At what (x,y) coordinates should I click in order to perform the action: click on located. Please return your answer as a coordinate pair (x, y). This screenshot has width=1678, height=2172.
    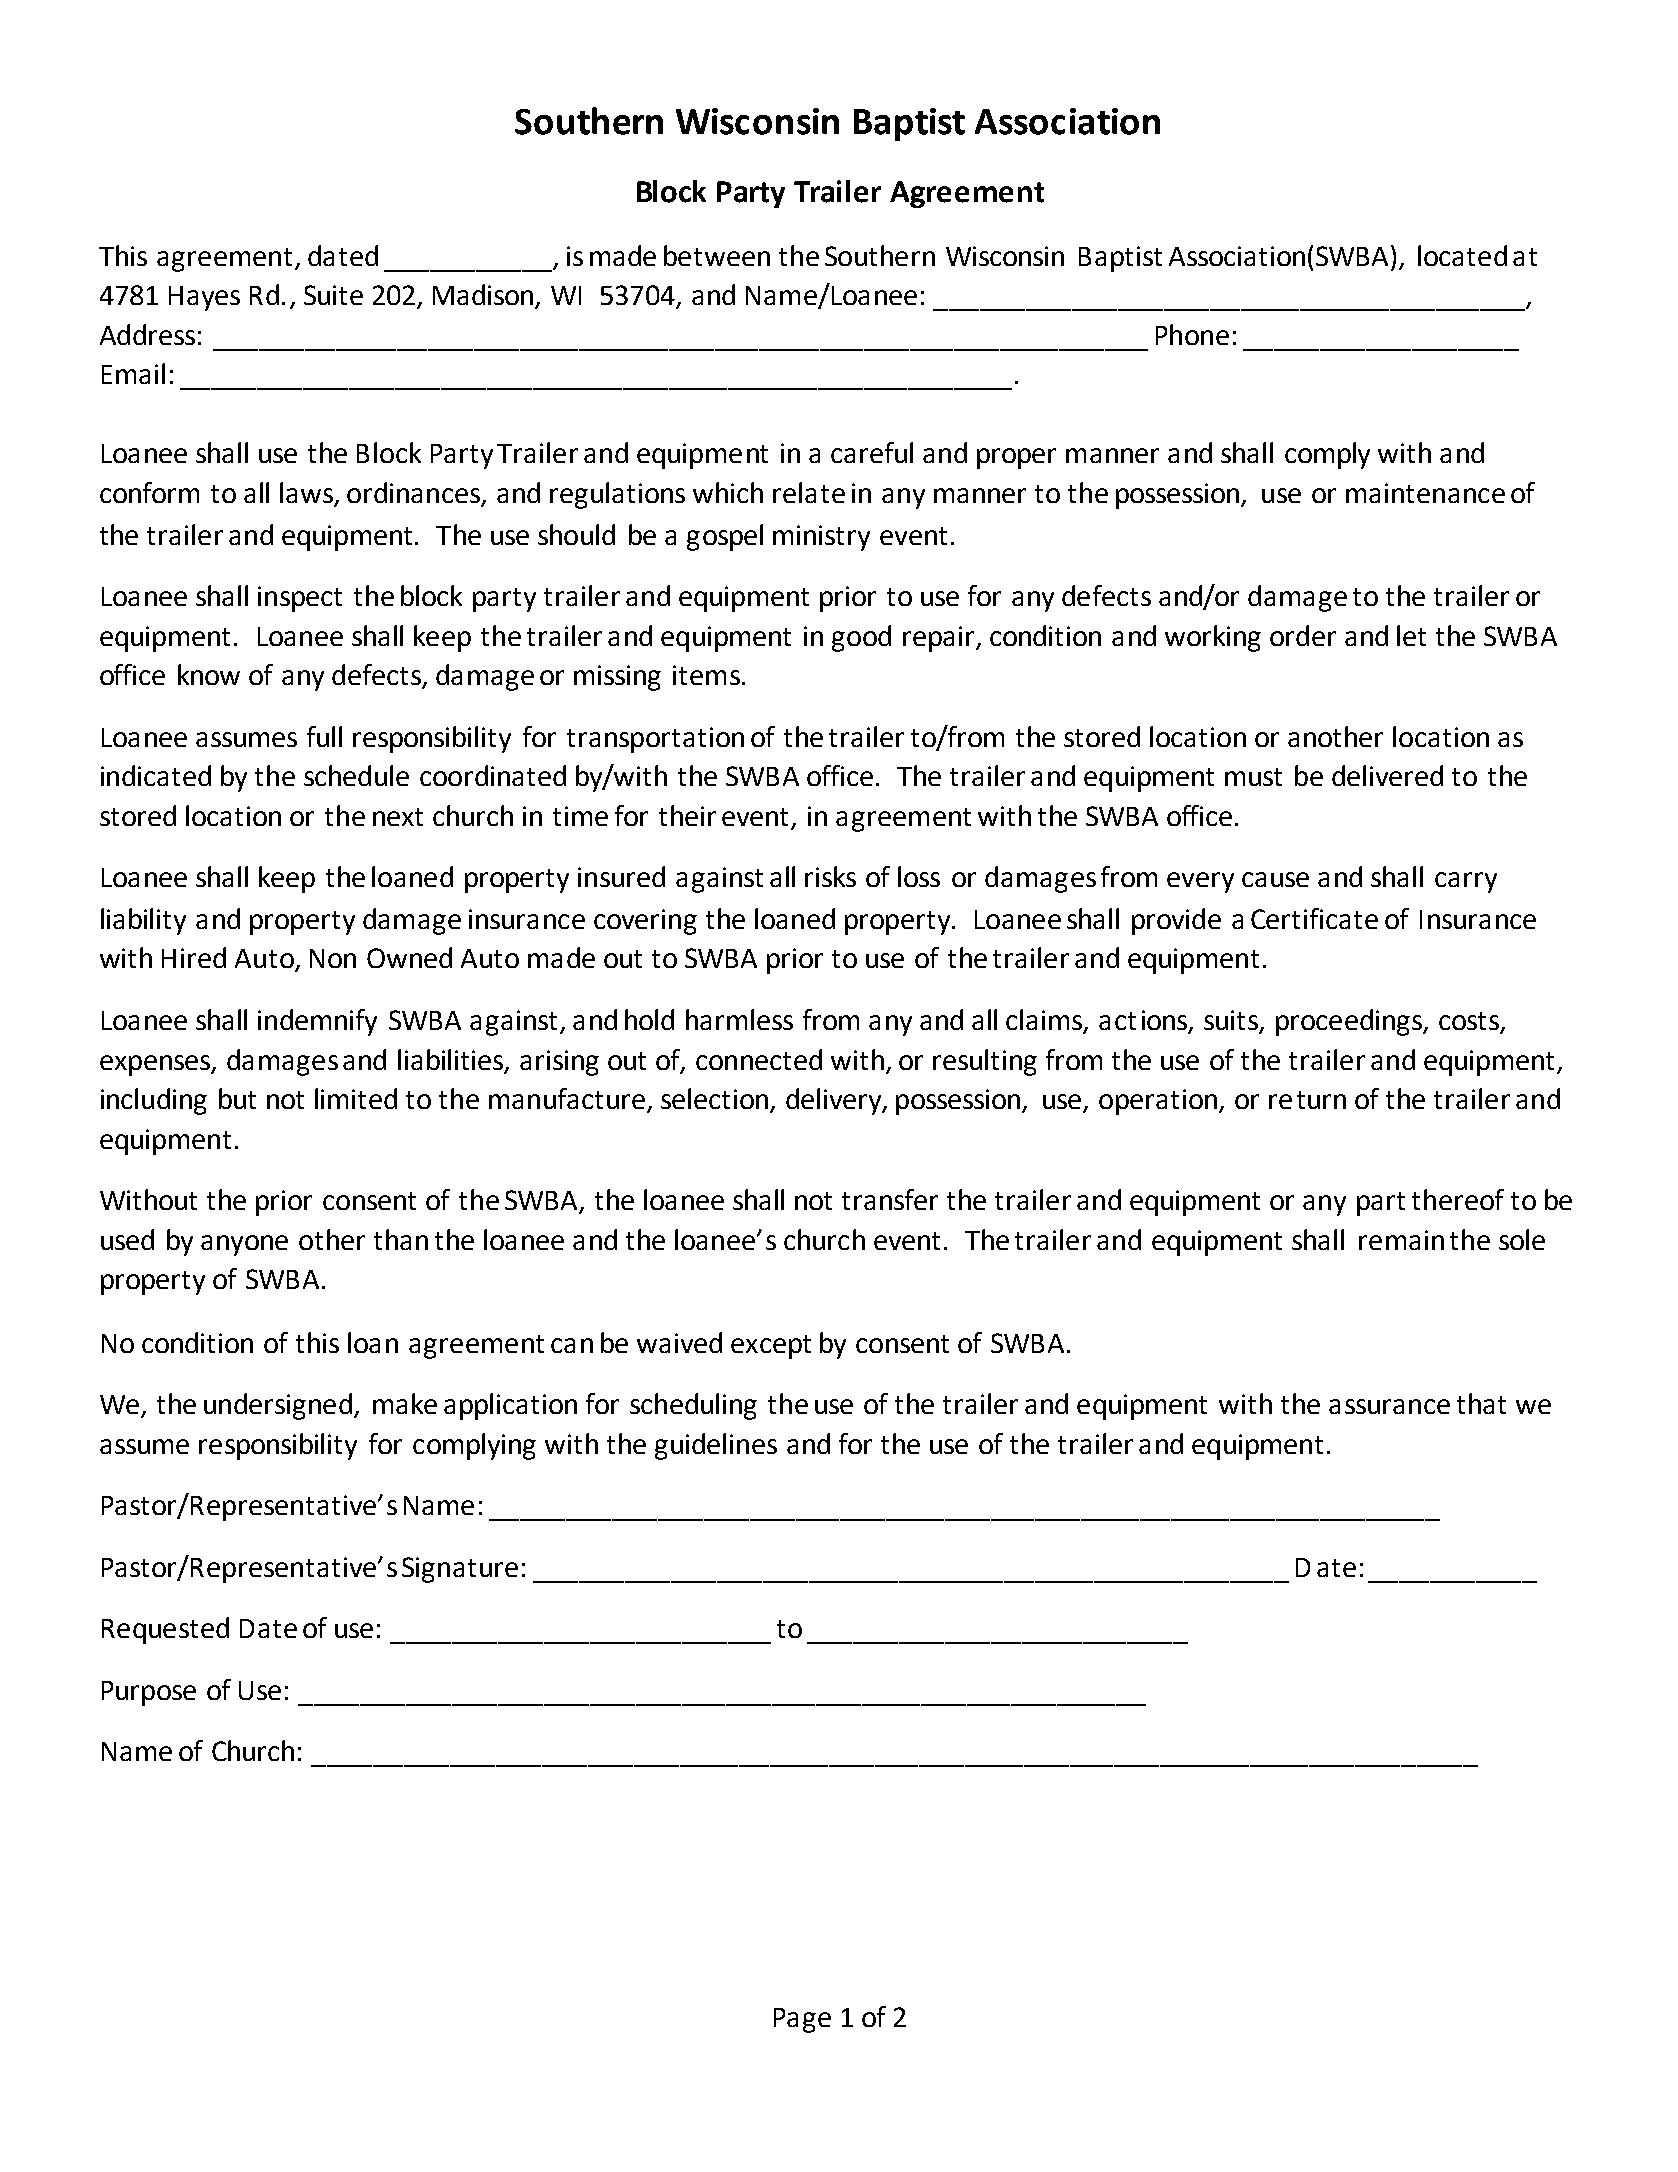
    Looking at the image, I should click on (1462, 255).
